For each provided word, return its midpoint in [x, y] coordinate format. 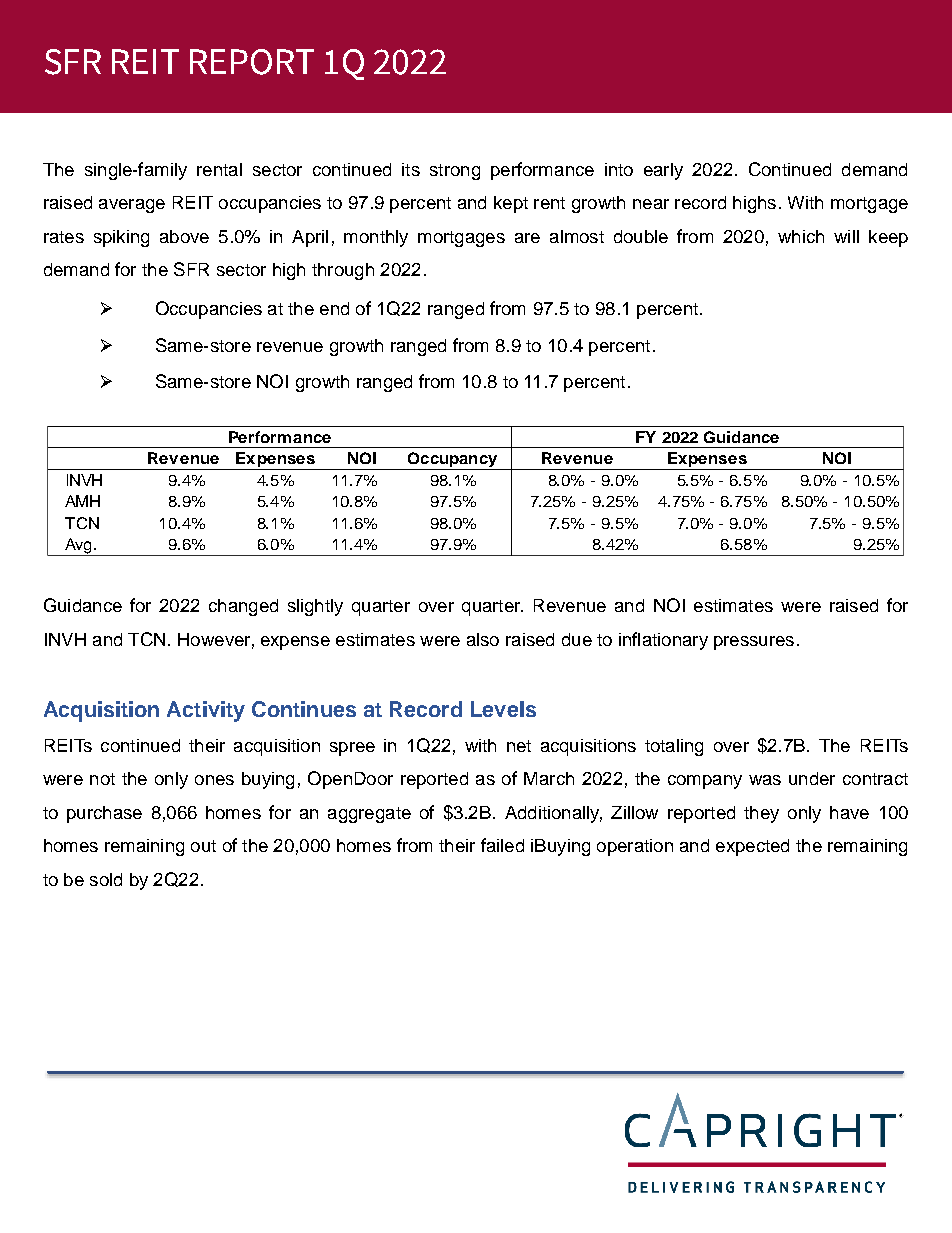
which [801, 236]
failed [502, 845]
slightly [315, 607]
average [132, 206]
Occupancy [452, 461]
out [203, 846]
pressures [754, 643]
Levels [503, 709]
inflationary [663, 641]
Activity [206, 711]
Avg [78, 547]
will [846, 236]
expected [752, 847]
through [343, 271]
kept [511, 204]
